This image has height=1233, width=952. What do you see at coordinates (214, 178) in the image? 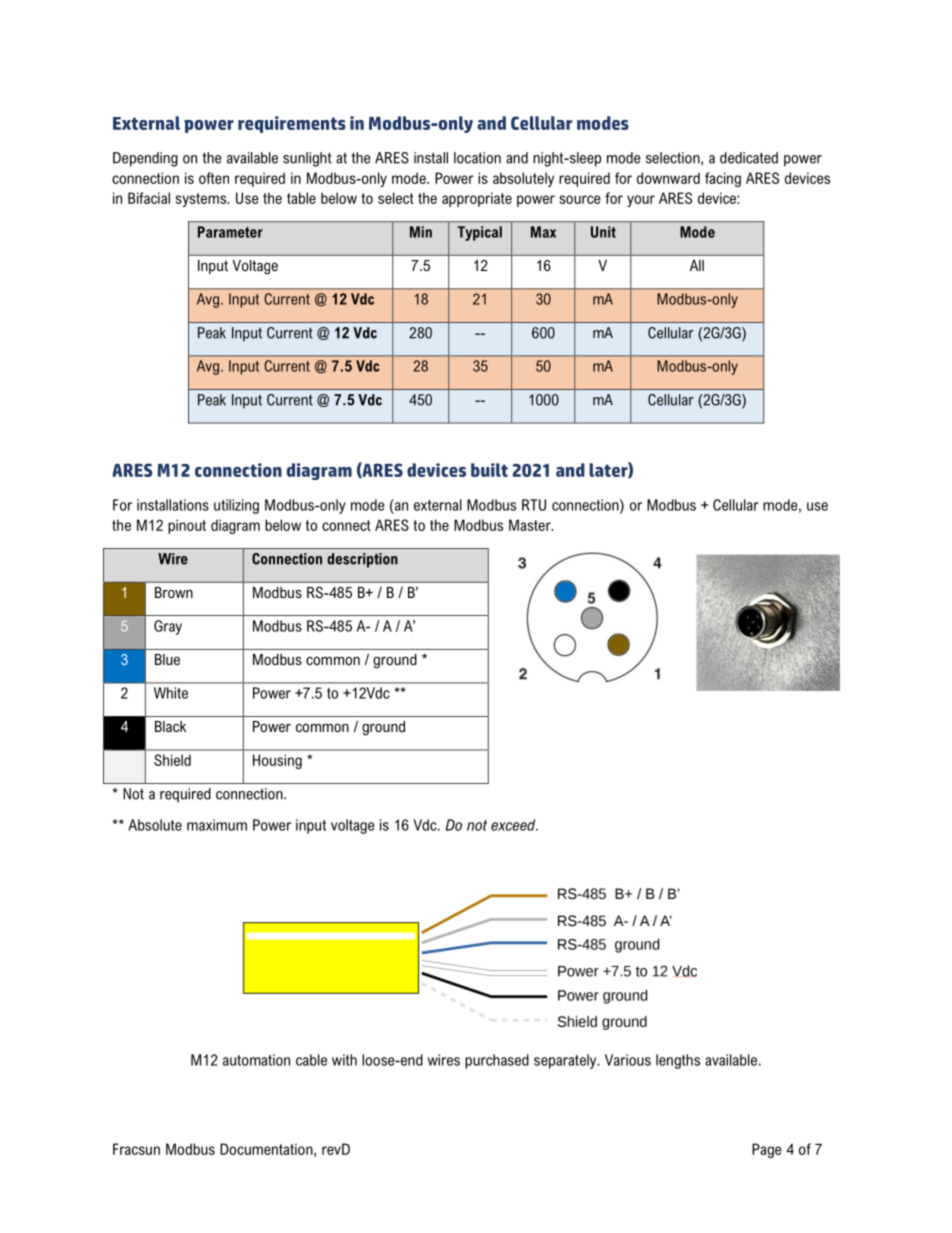
I see `often` at bounding box center [214, 178].
